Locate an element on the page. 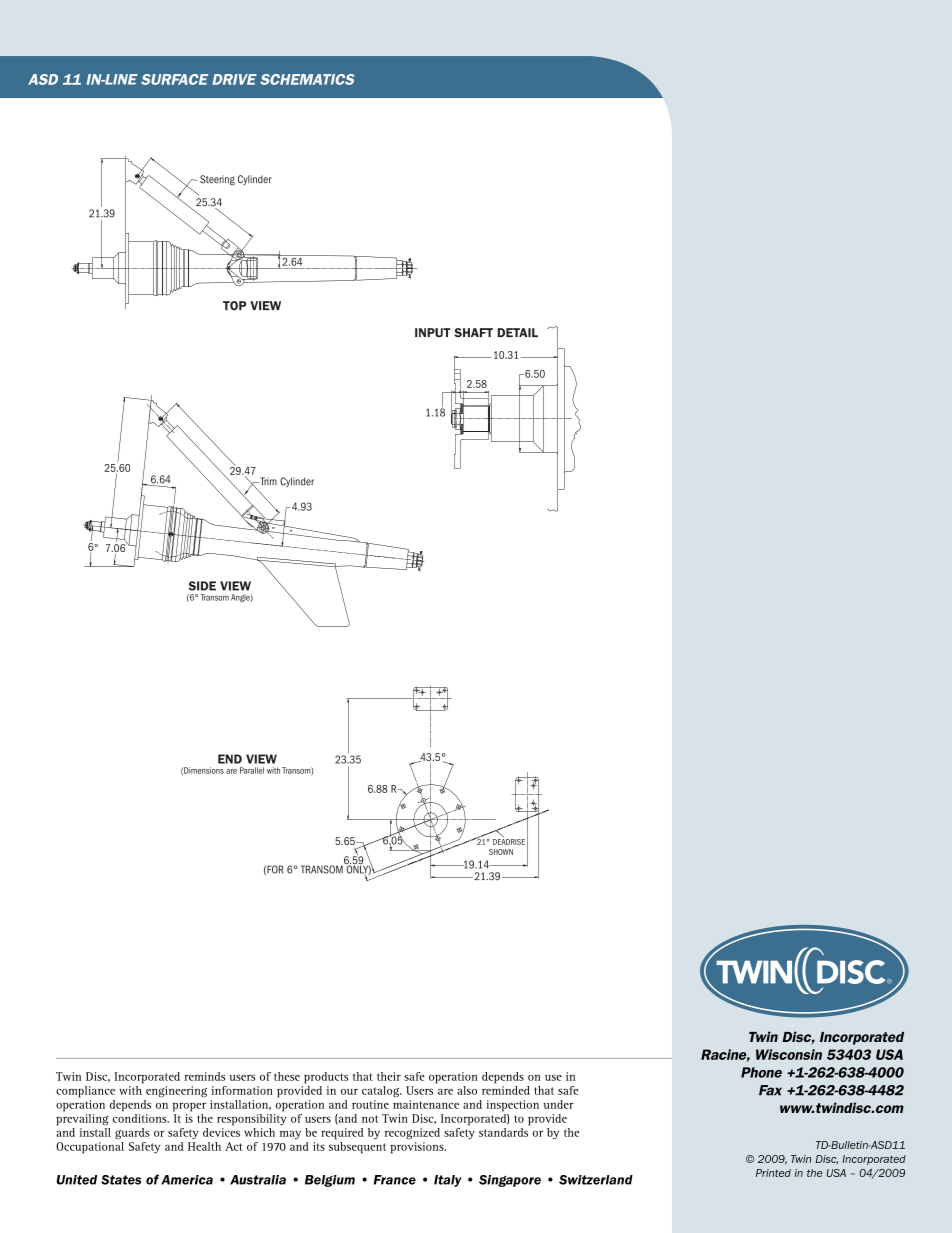  provisions is located at coordinates (418, 1148).
